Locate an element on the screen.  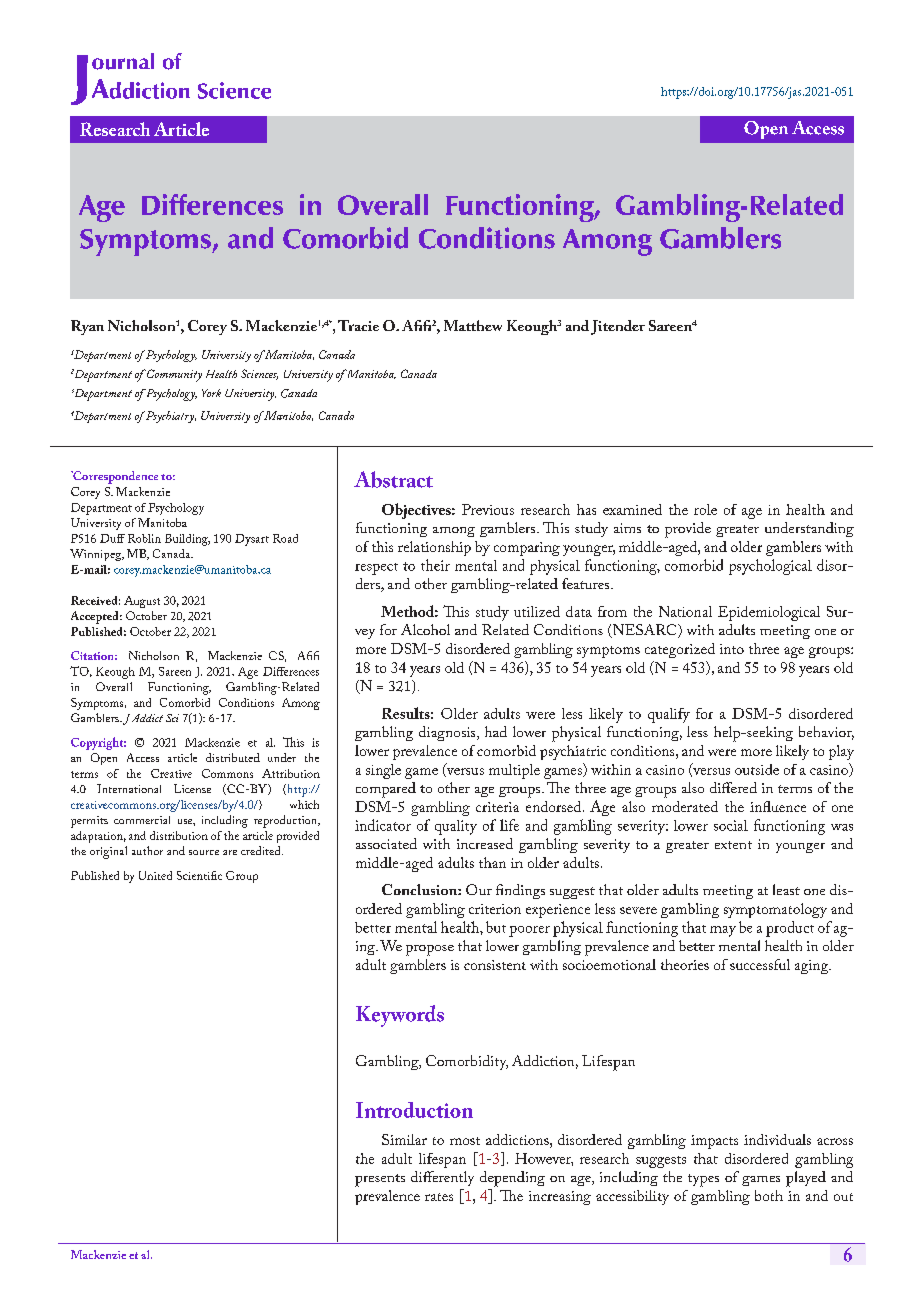
diagnosis is located at coordinates (448, 733).
